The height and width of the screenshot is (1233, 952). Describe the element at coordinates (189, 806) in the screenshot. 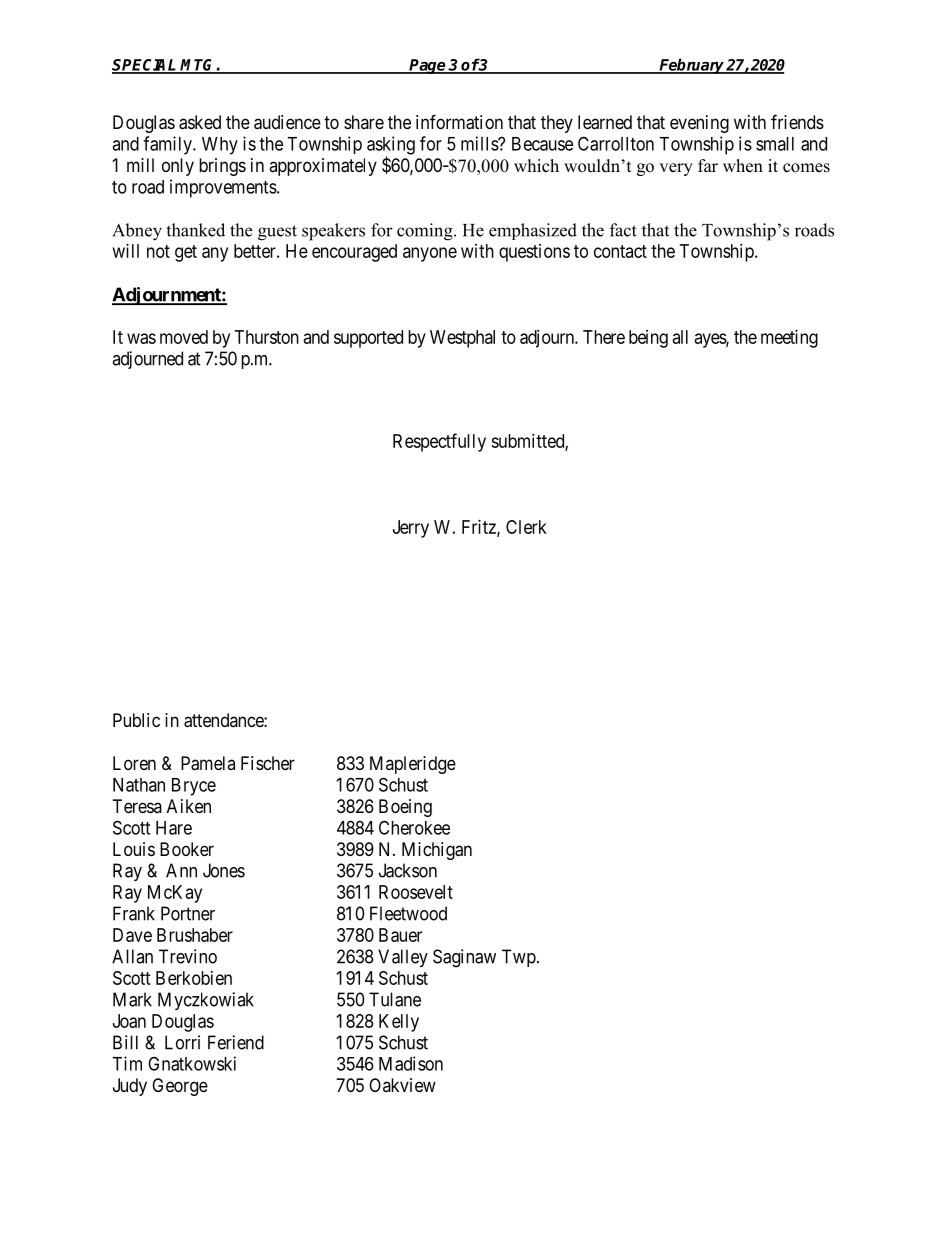

I see `Aiken` at that location.
